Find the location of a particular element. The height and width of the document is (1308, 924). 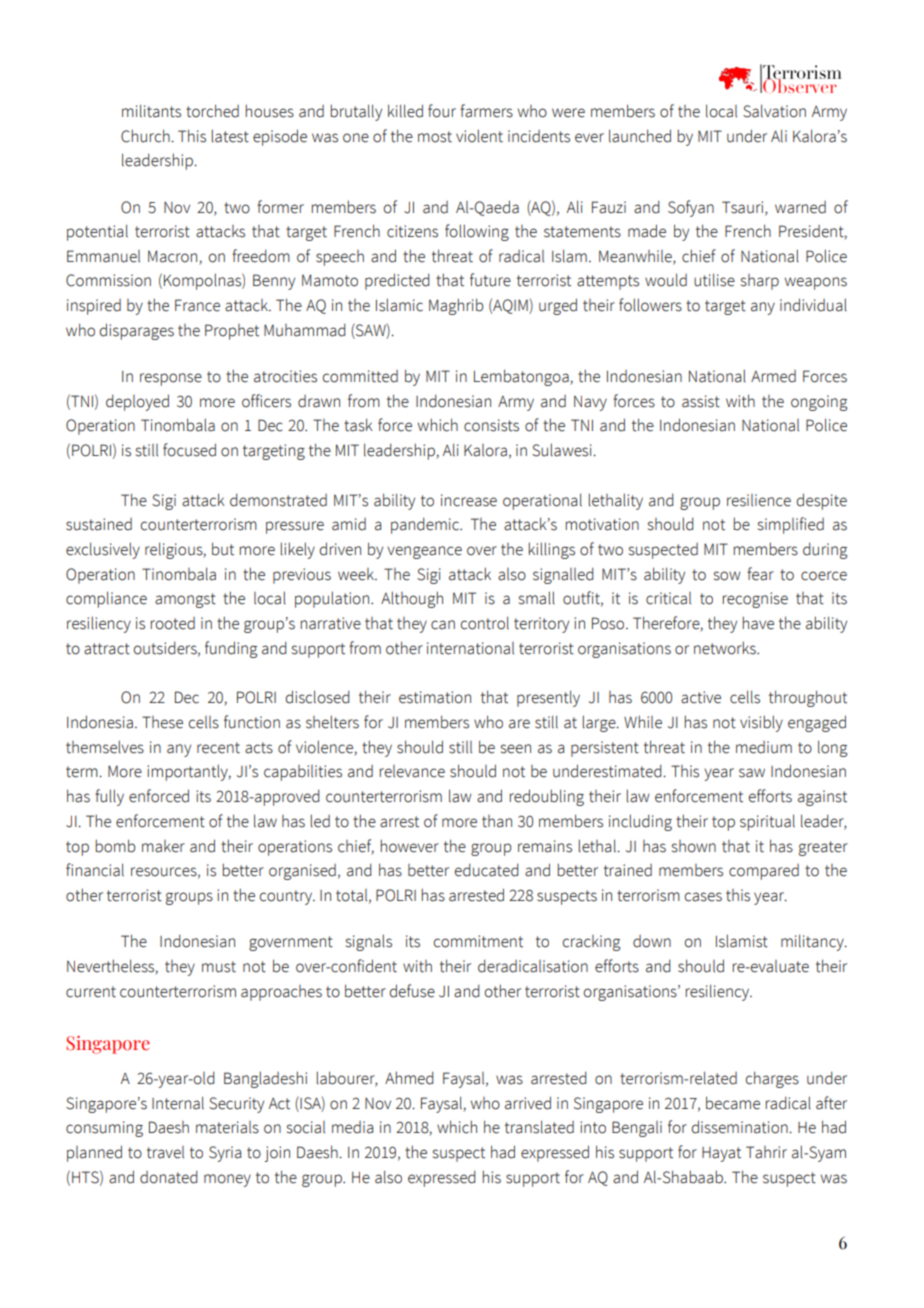

maker is located at coordinates (163, 846).
